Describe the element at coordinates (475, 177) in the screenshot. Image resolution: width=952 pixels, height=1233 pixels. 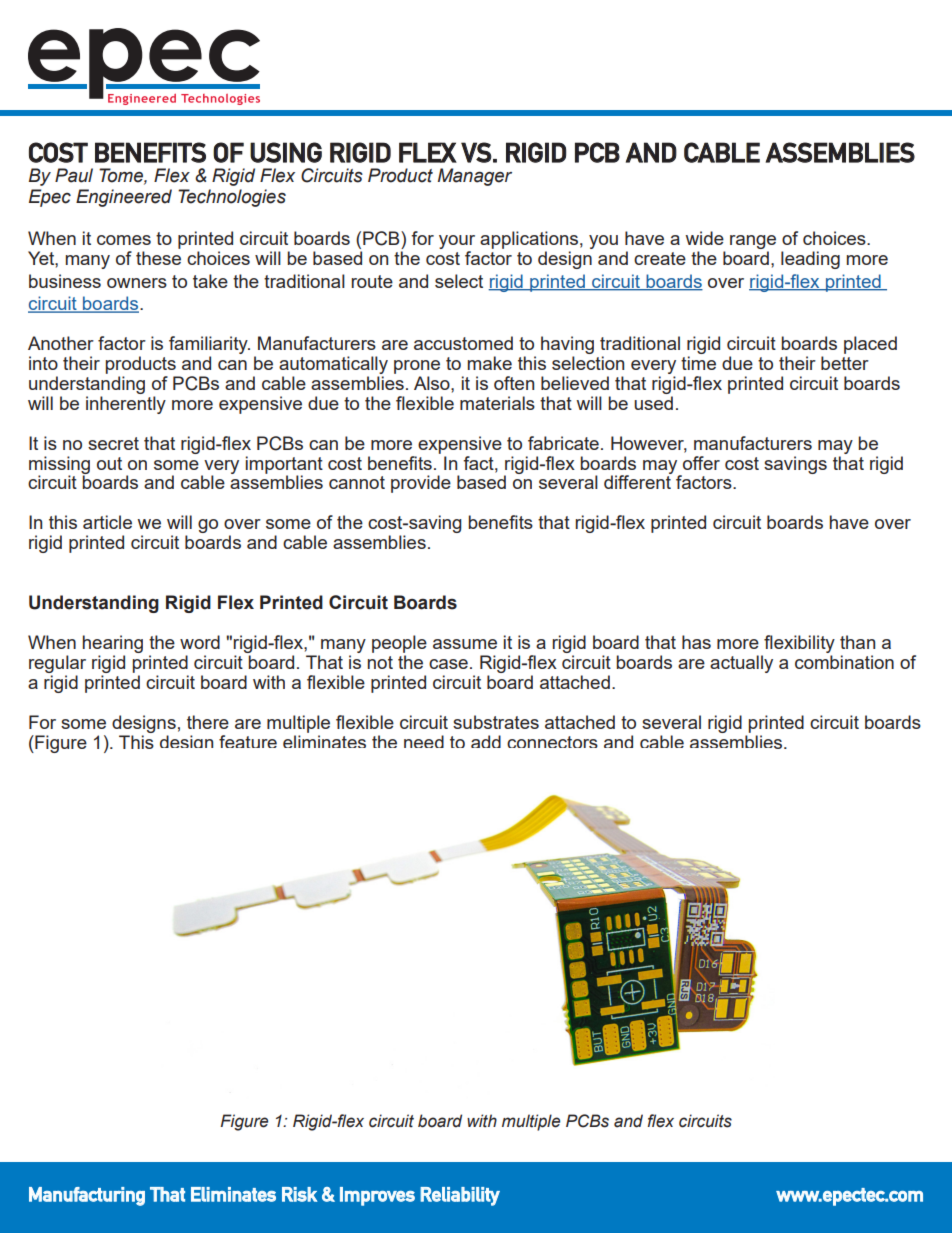
I see `Manager` at that location.
